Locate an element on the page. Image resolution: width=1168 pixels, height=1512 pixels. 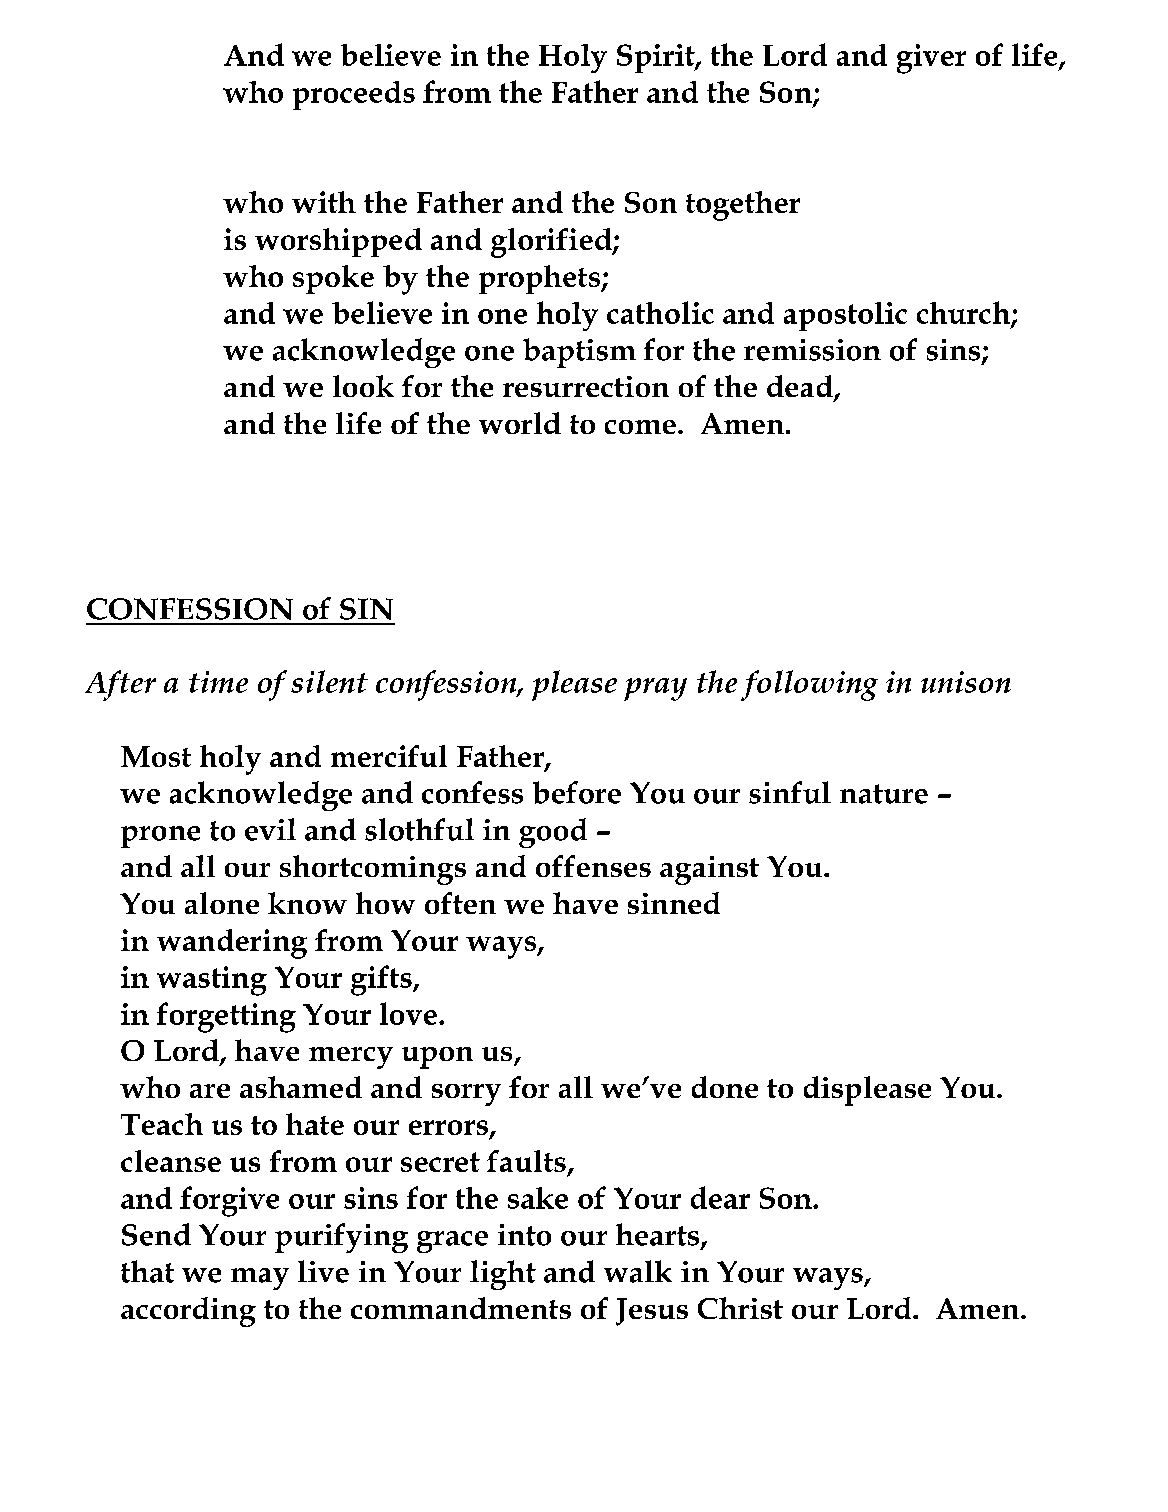
proceeds is located at coordinates (354, 95).
